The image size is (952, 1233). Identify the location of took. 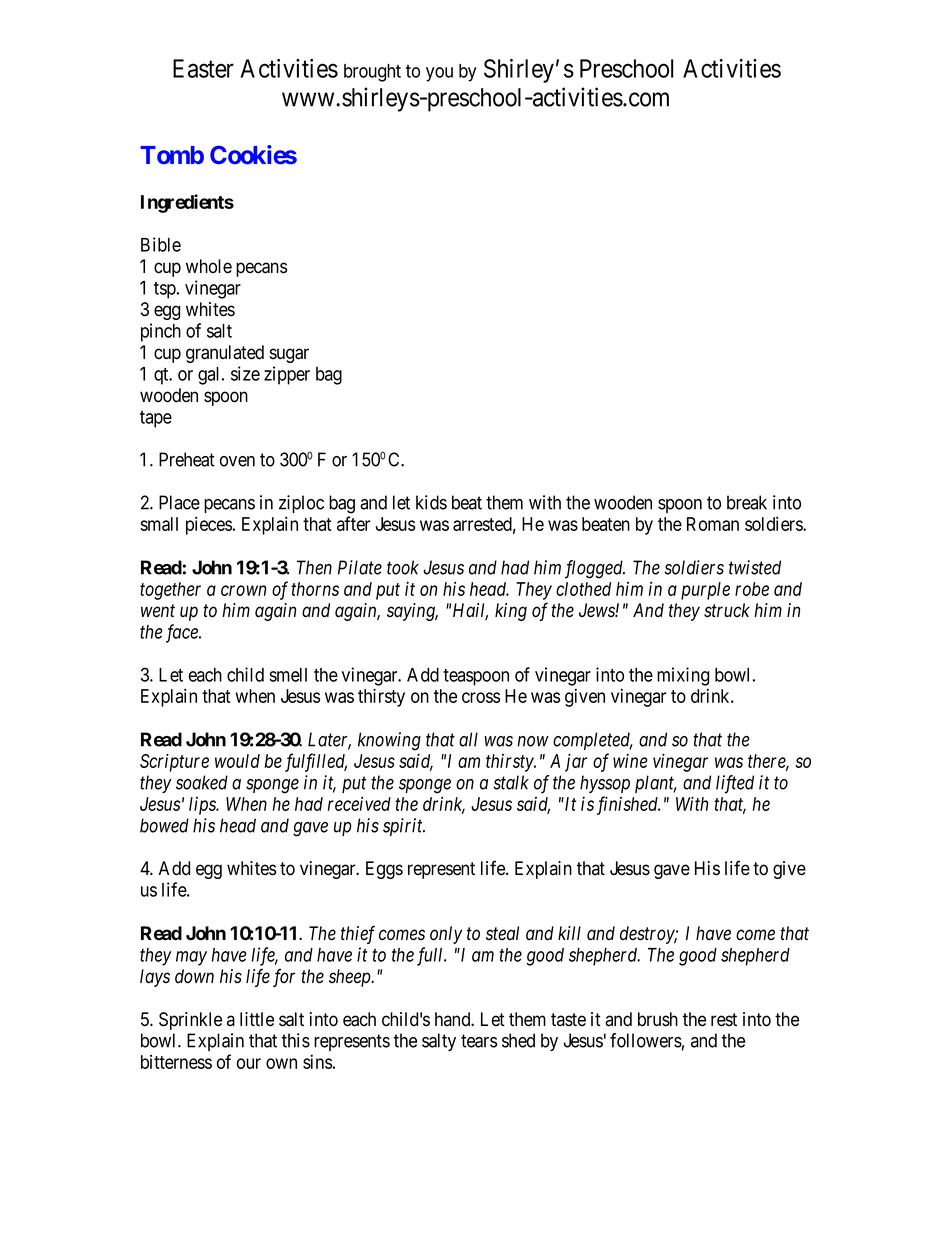
(403, 567).
